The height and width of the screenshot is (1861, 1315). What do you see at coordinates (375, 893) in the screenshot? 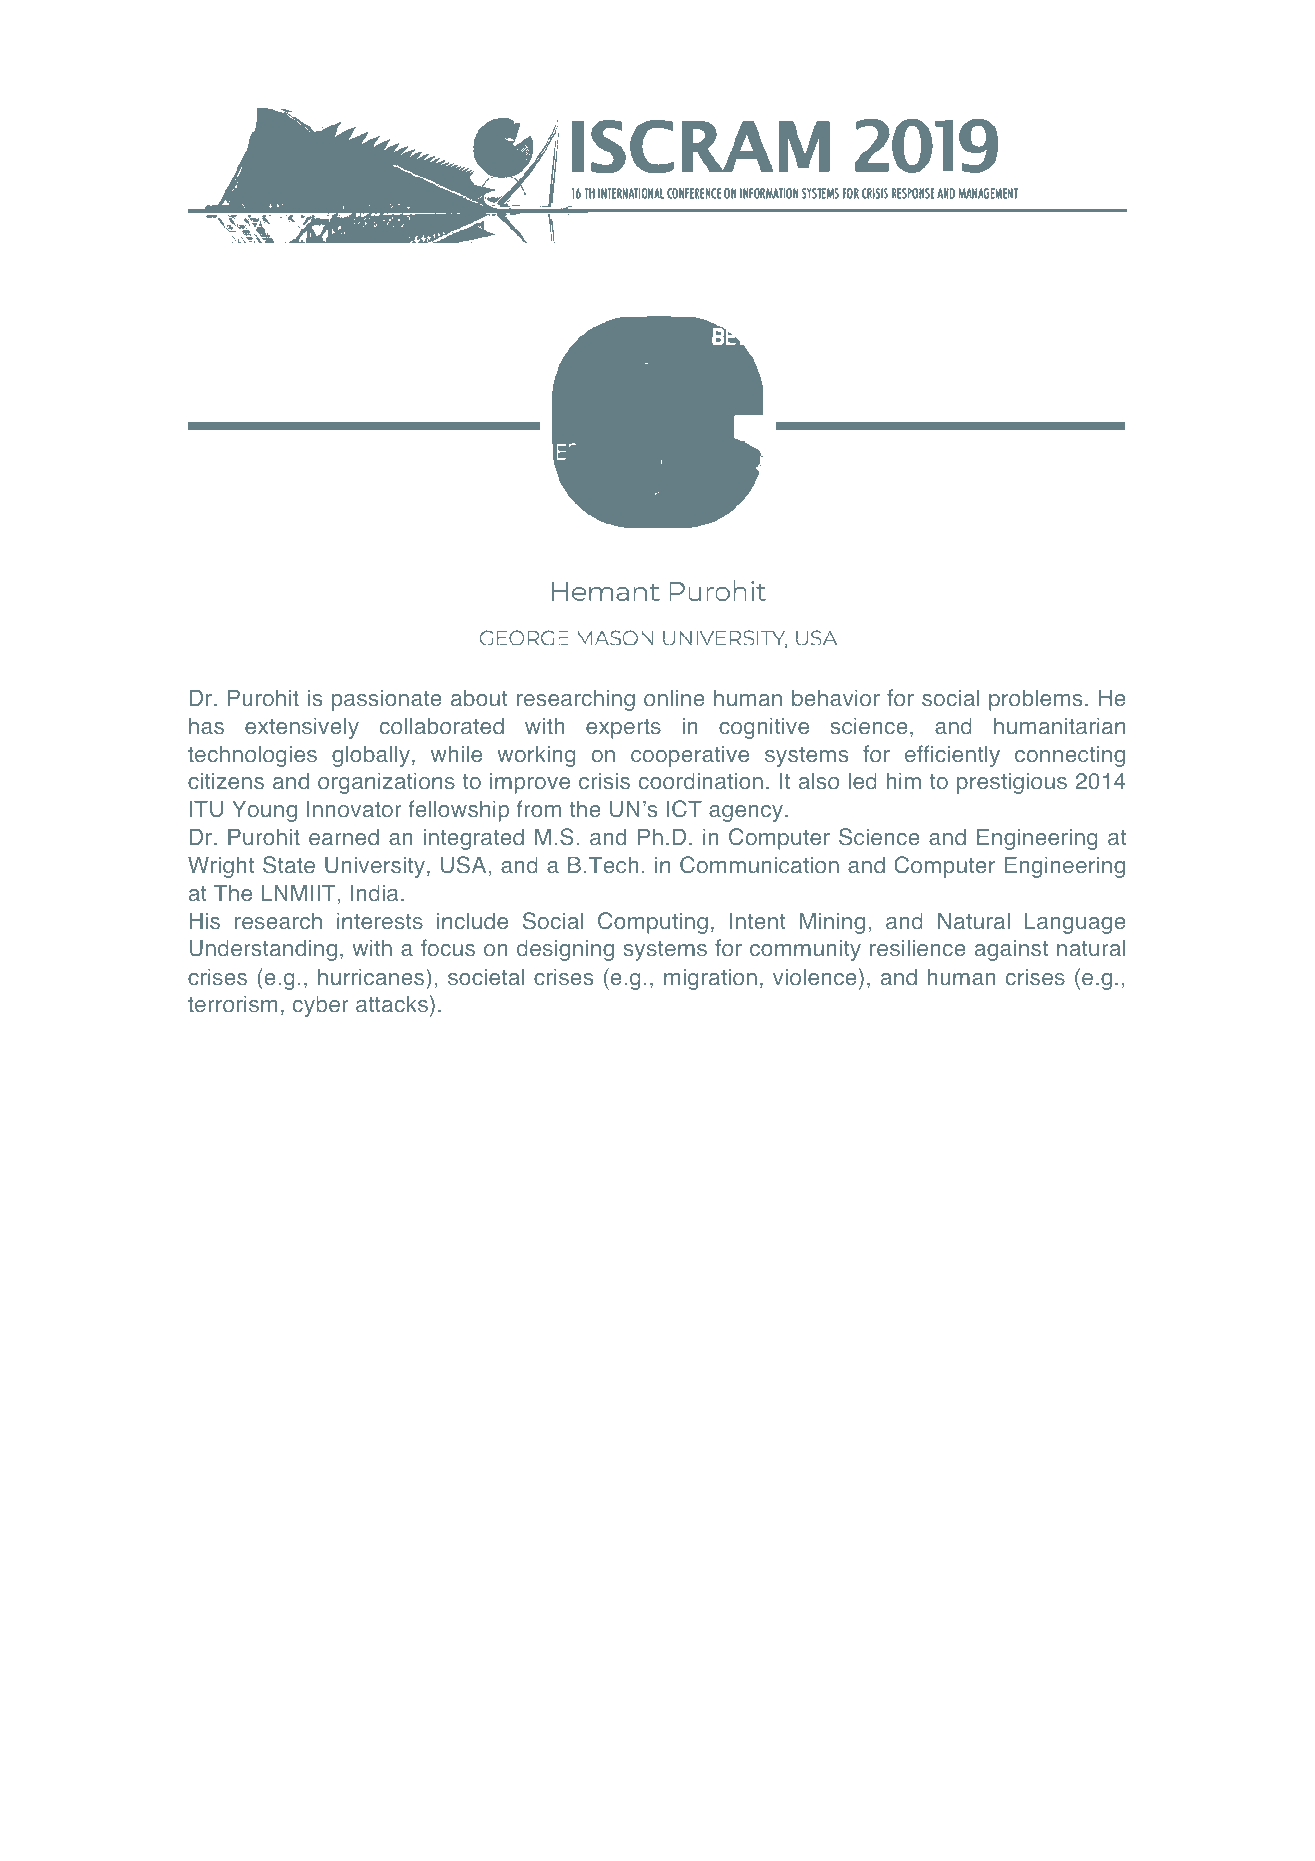
I see `India` at bounding box center [375, 893].
